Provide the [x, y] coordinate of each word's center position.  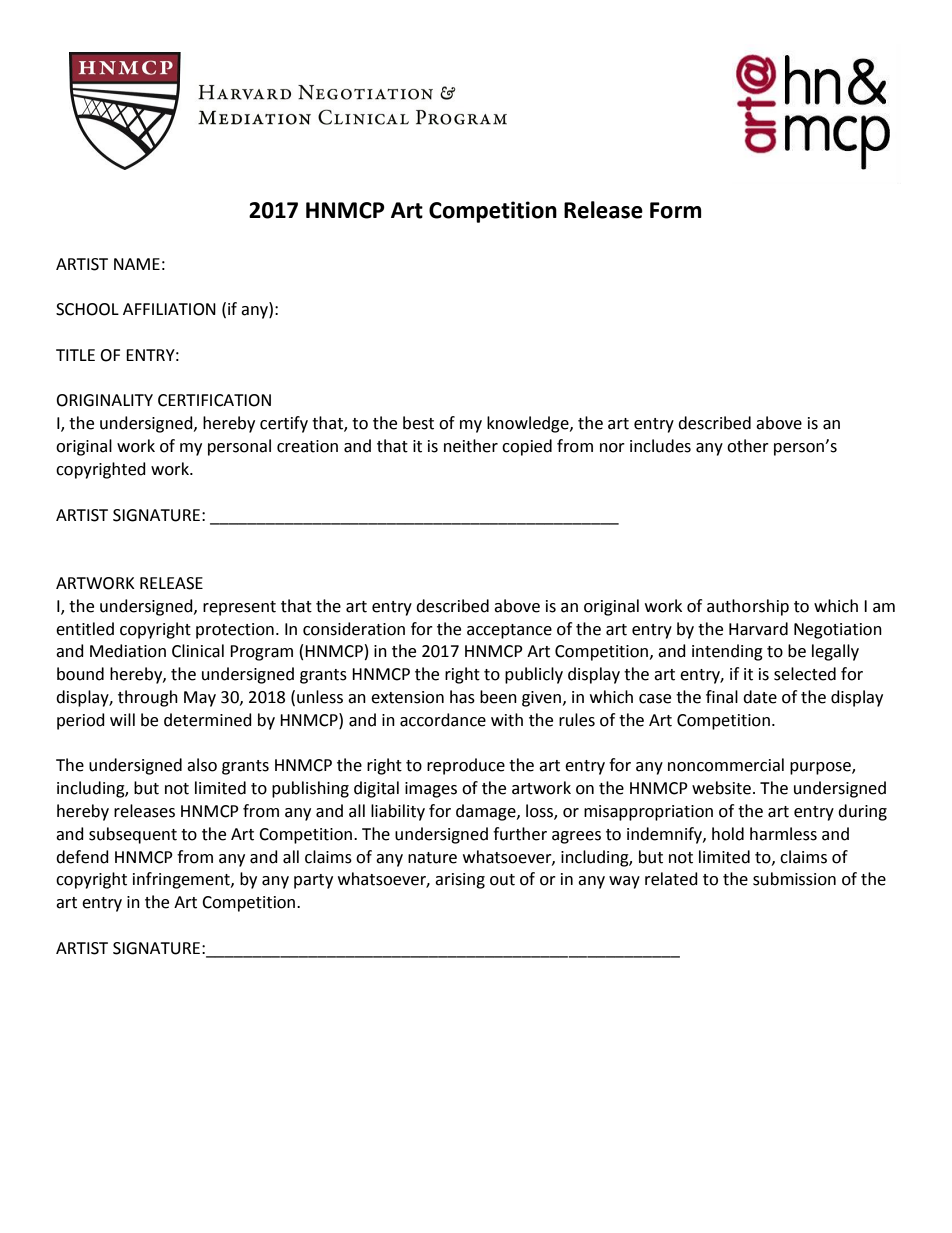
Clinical [198, 651]
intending [727, 652]
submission [794, 879]
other [748, 446]
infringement [182, 880]
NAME [137, 264]
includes [660, 446]
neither [471, 446]
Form [676, 210]
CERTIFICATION [214, 400]
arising [460, 881]
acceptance [509, 631]
